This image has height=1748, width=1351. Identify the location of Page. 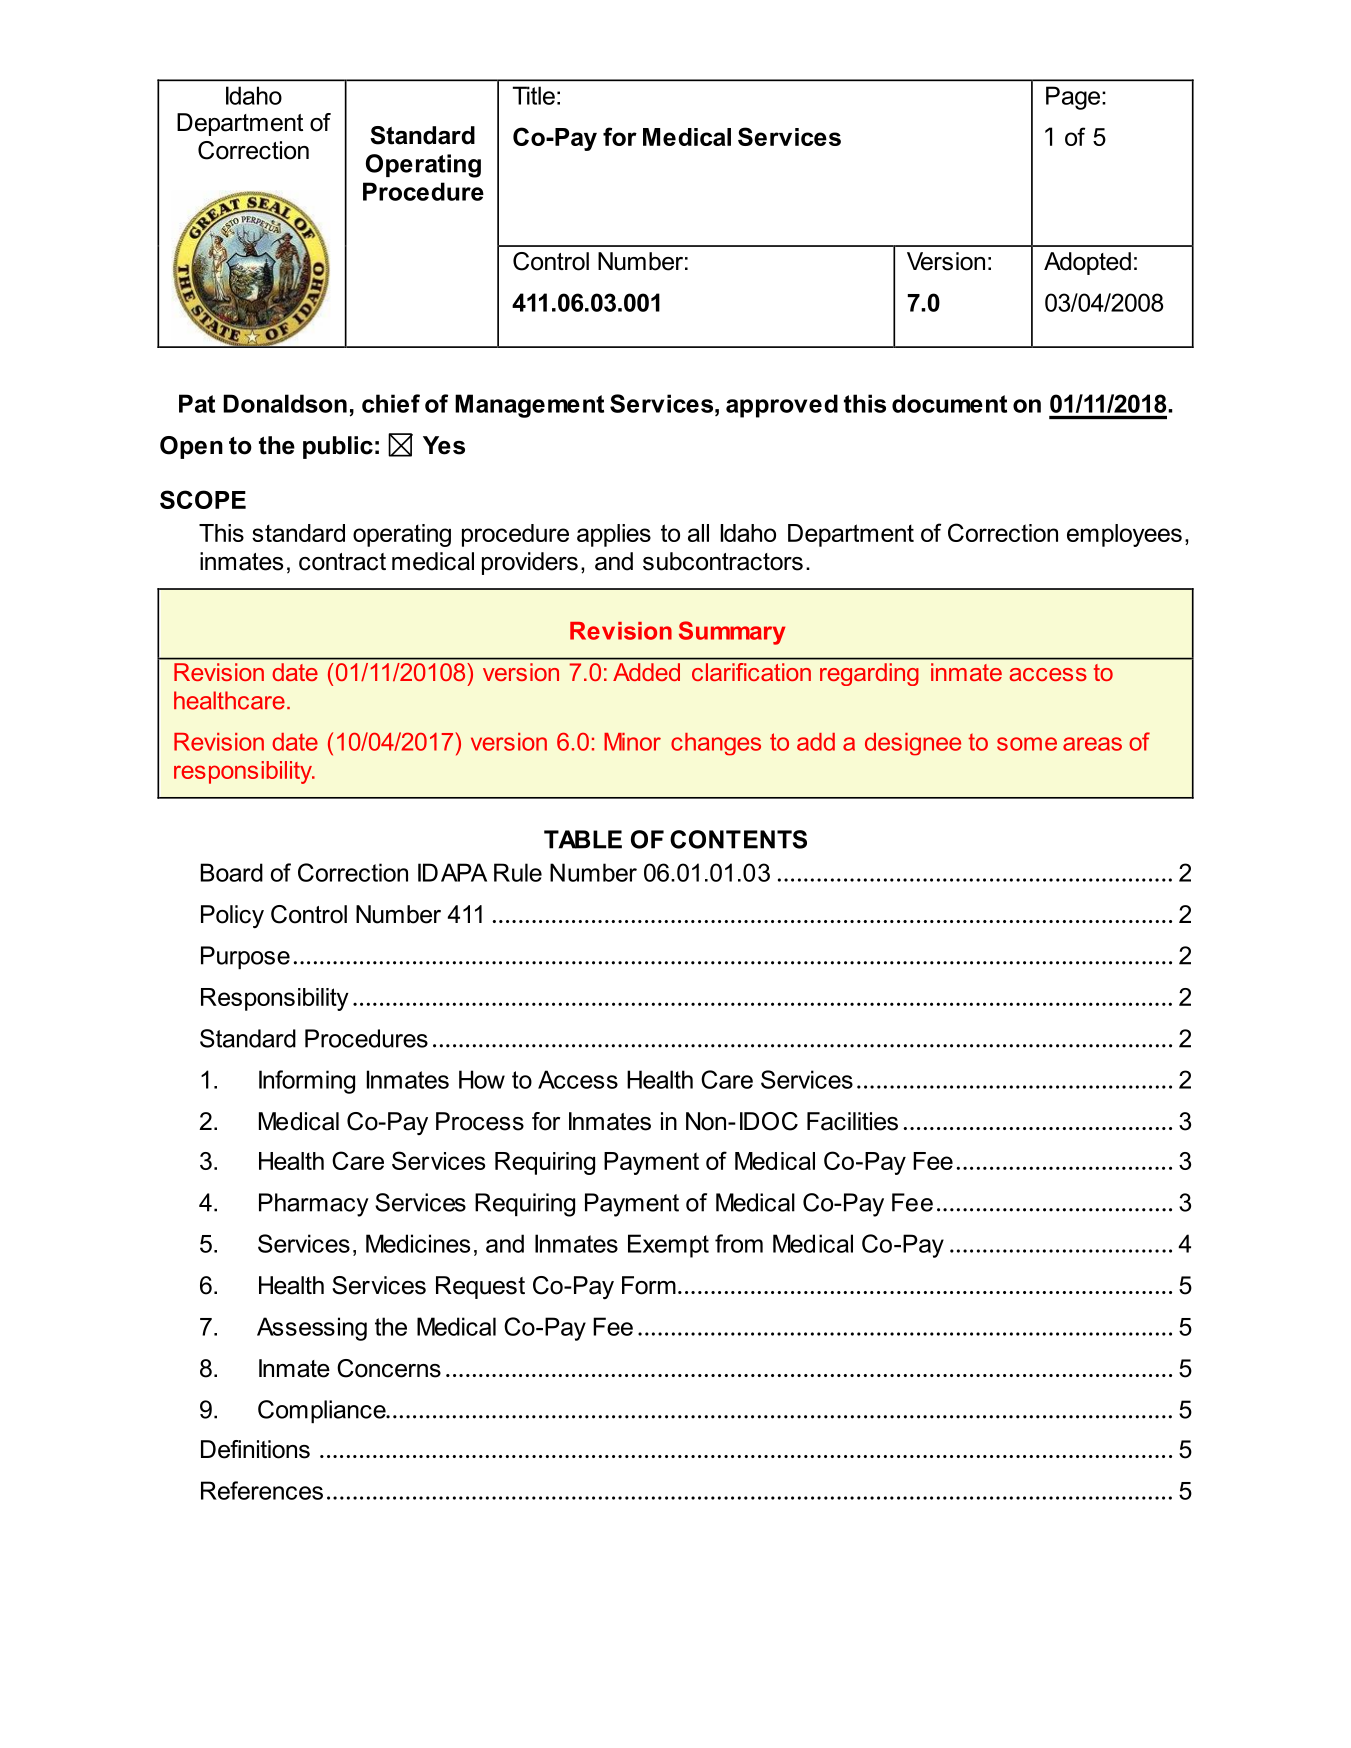
(1074, 98).
